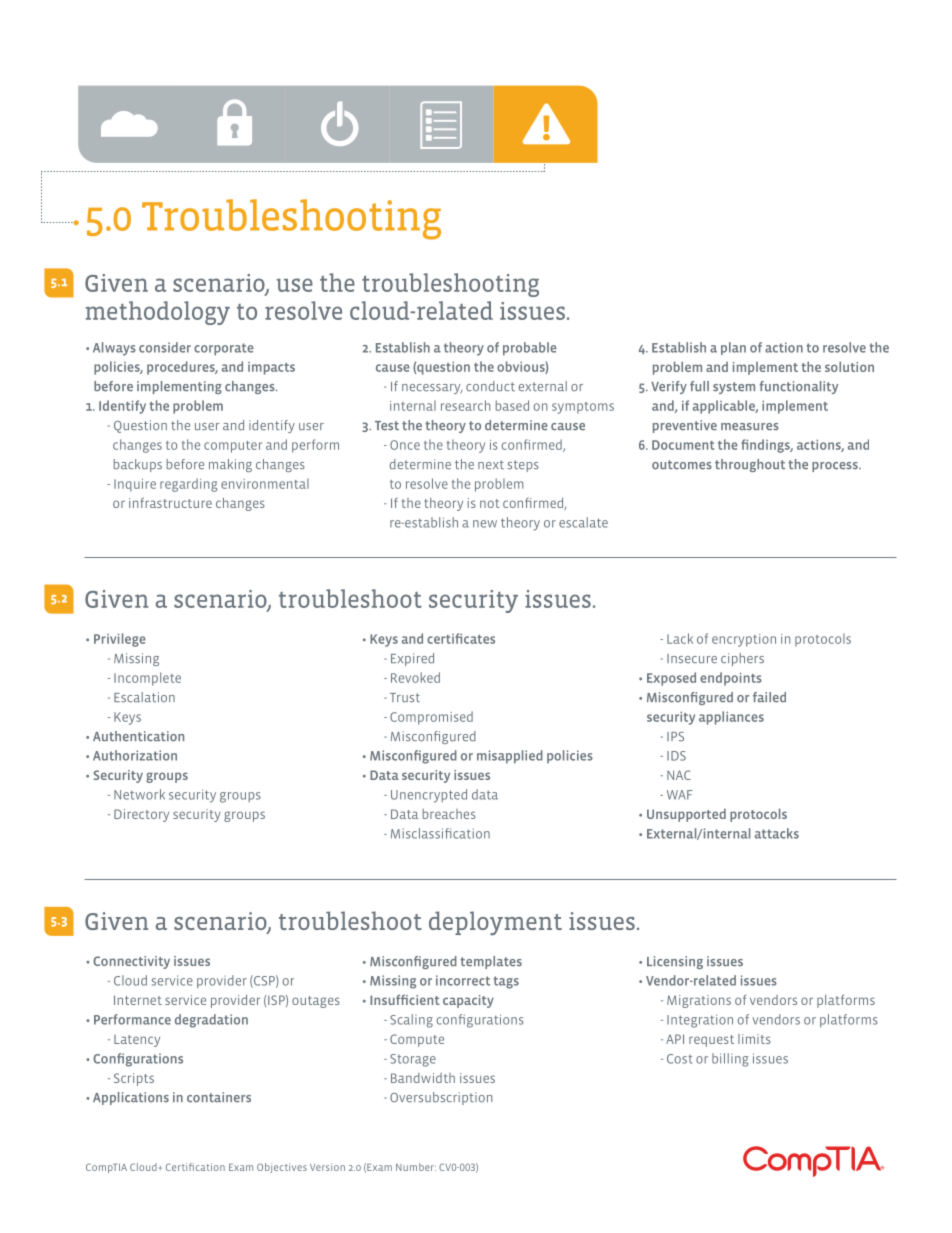 The image size is (952, 1233). Describe the element at coordinates (530, 349) in the image. I see `probable` at that location.
